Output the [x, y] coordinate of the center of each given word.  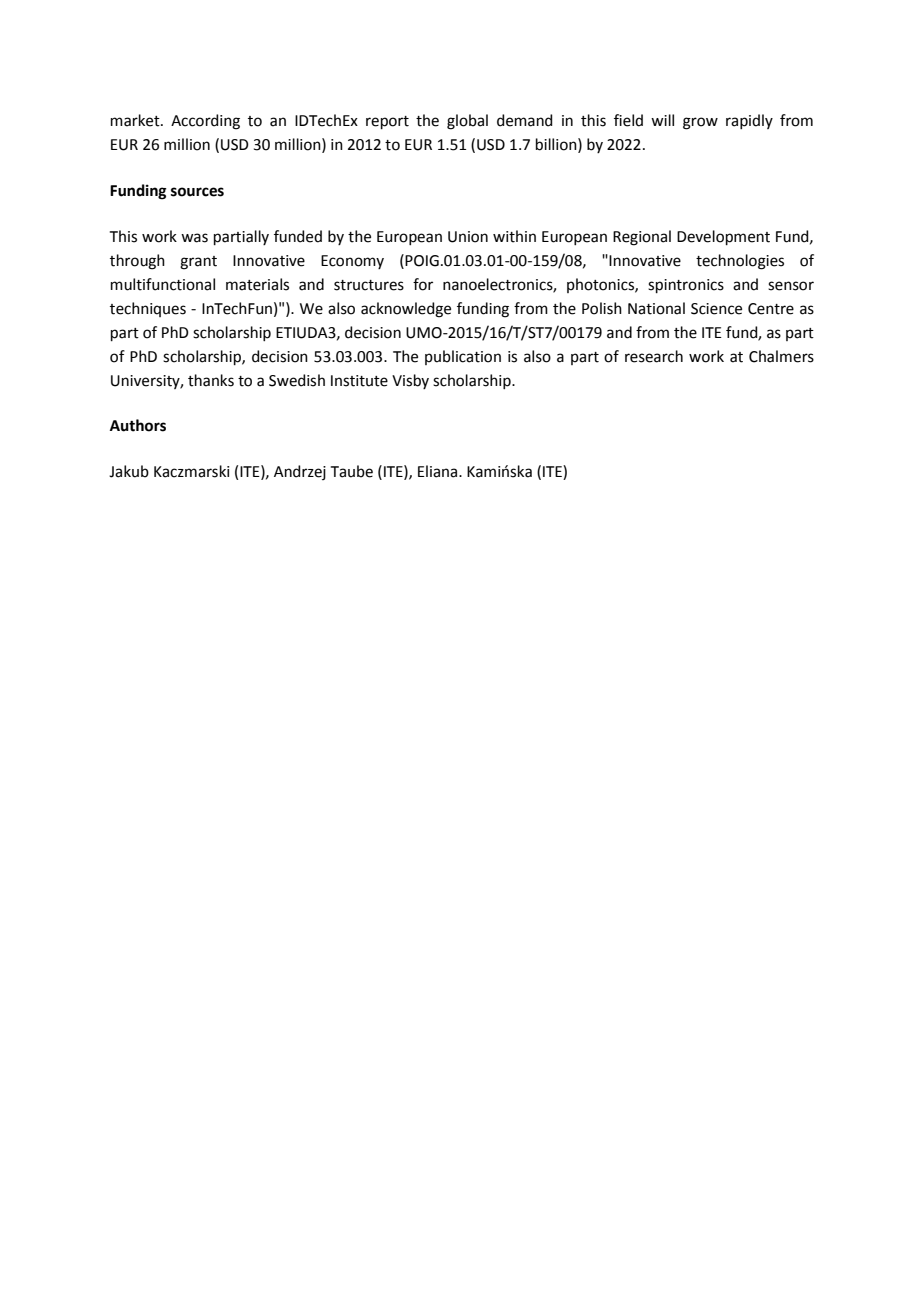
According [205, 122]
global [467, 122]
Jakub [129, 471]
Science [716, 309]
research [654, 356]
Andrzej [300, 472]
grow [700, 123]
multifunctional [163, 284]
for [423, 284]
